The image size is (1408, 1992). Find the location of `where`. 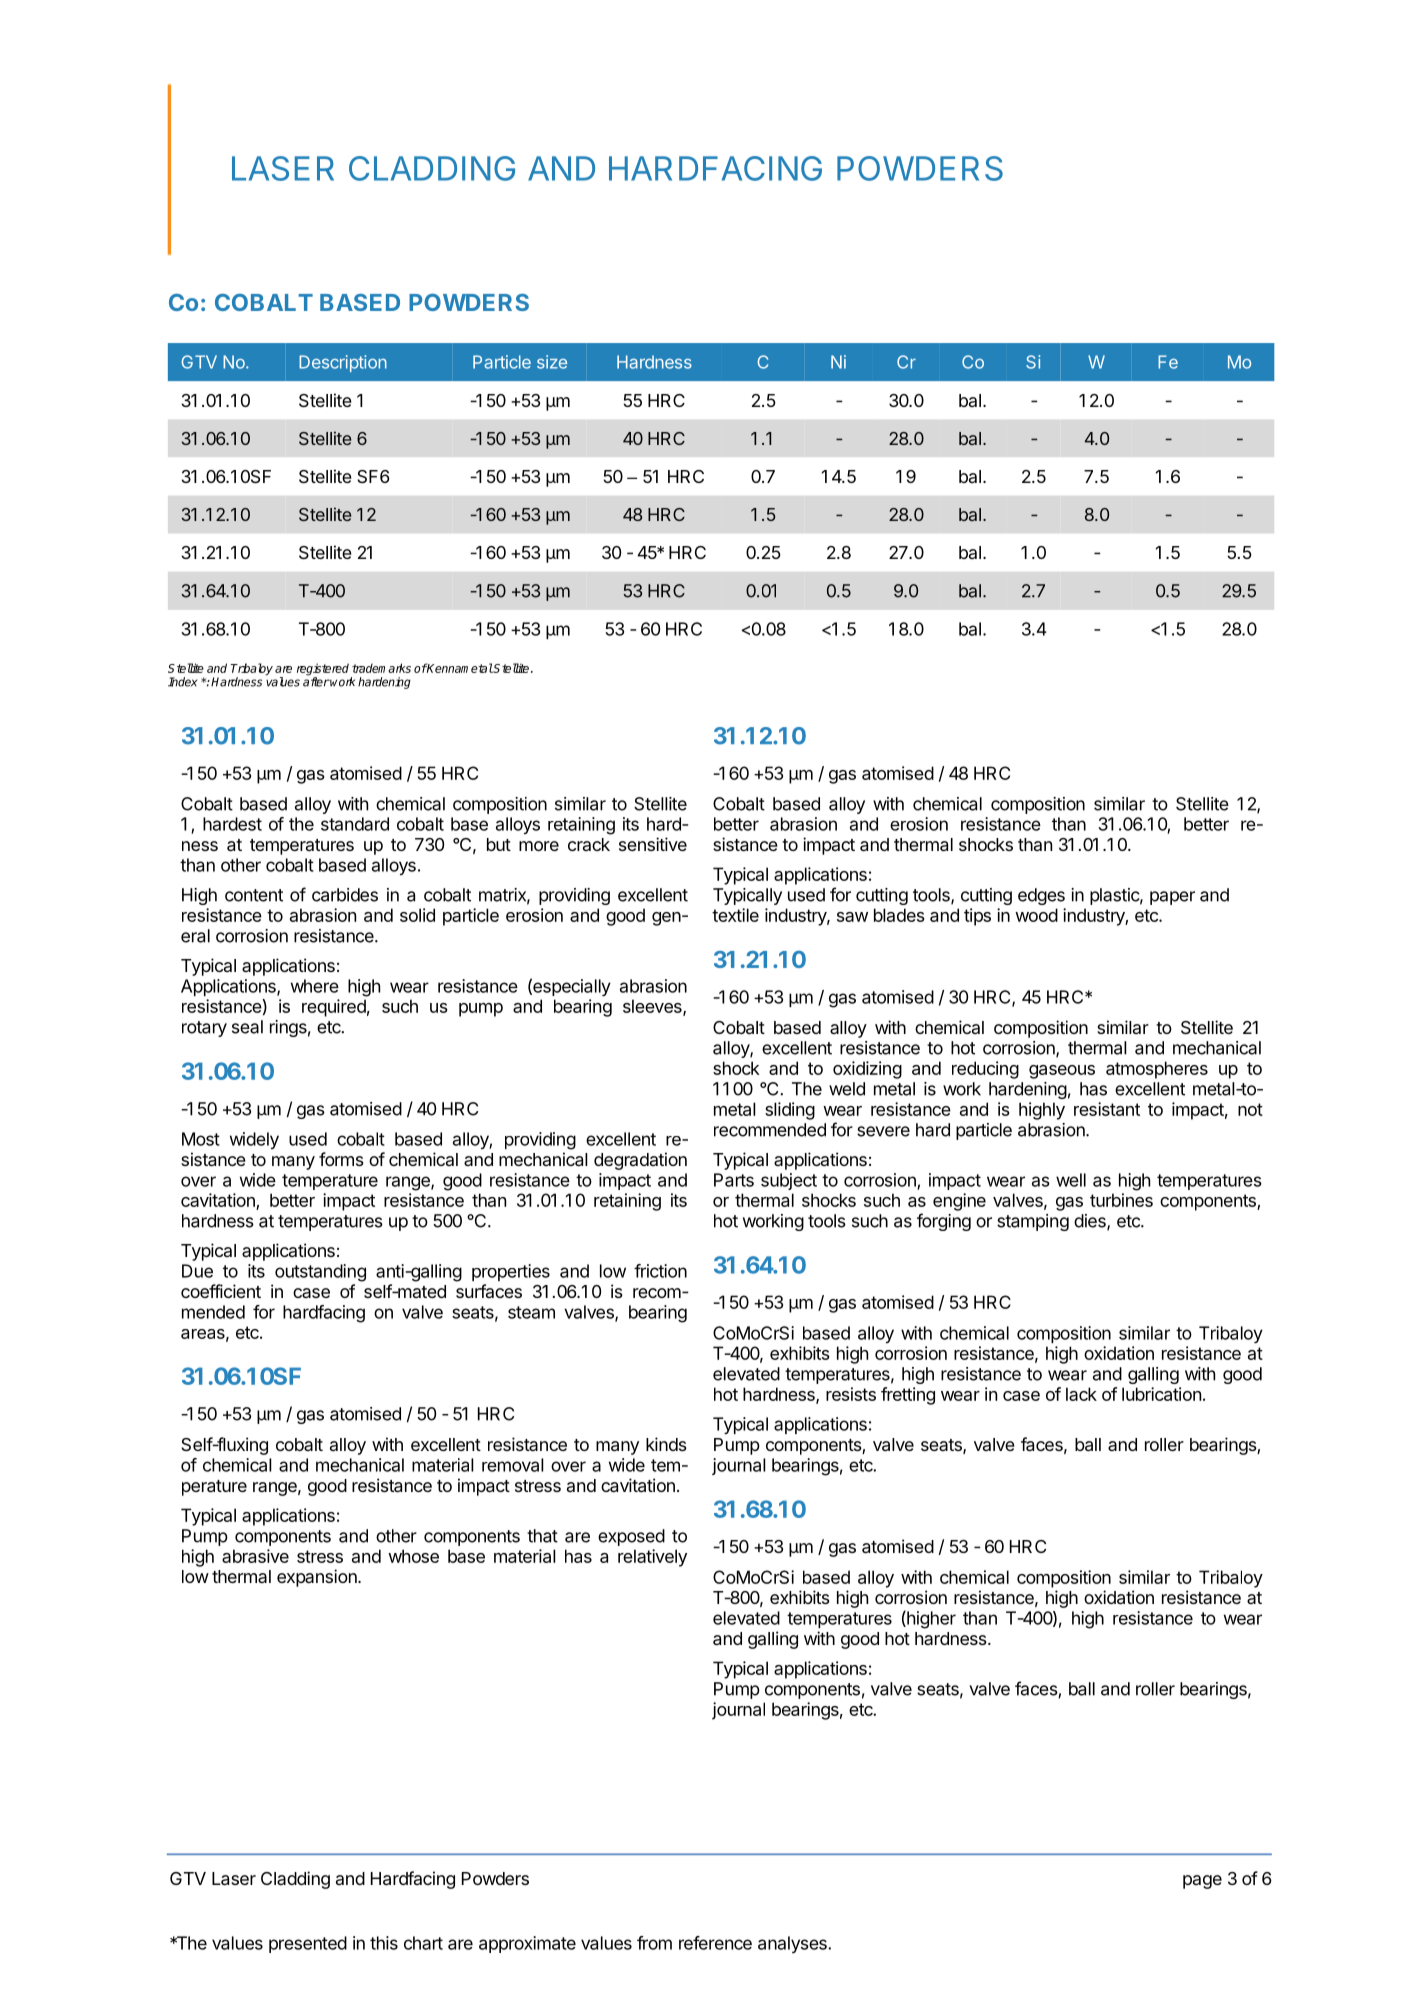

where is located at coordinates (315, 986).
